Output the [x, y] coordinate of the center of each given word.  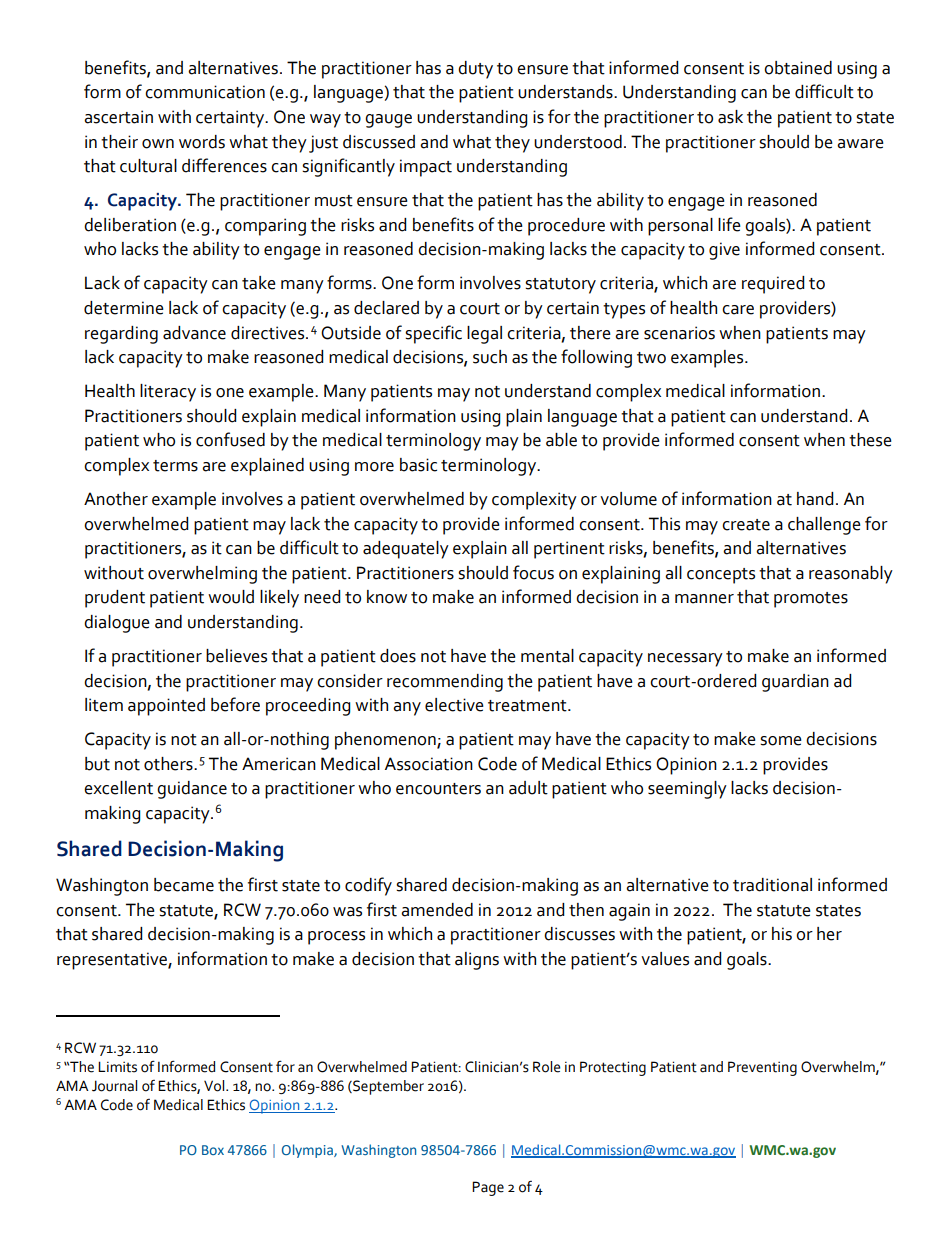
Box [213, 1150]
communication [205, 92]
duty [475, 70]
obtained [798, 68]
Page [488, 1188]
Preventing [762, 1068]
